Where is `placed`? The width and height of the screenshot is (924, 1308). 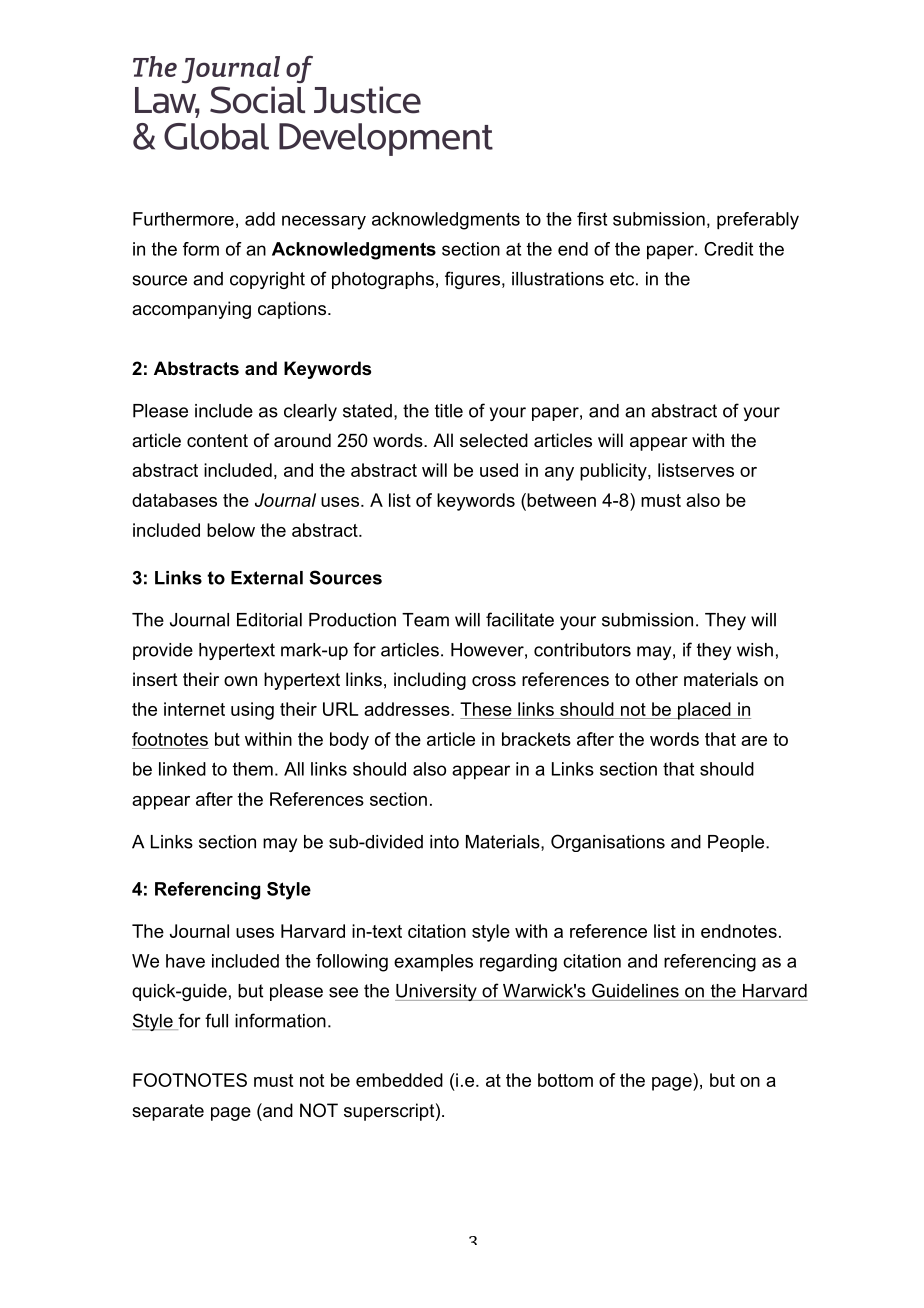
placed is located at coordinates (704, 711).
